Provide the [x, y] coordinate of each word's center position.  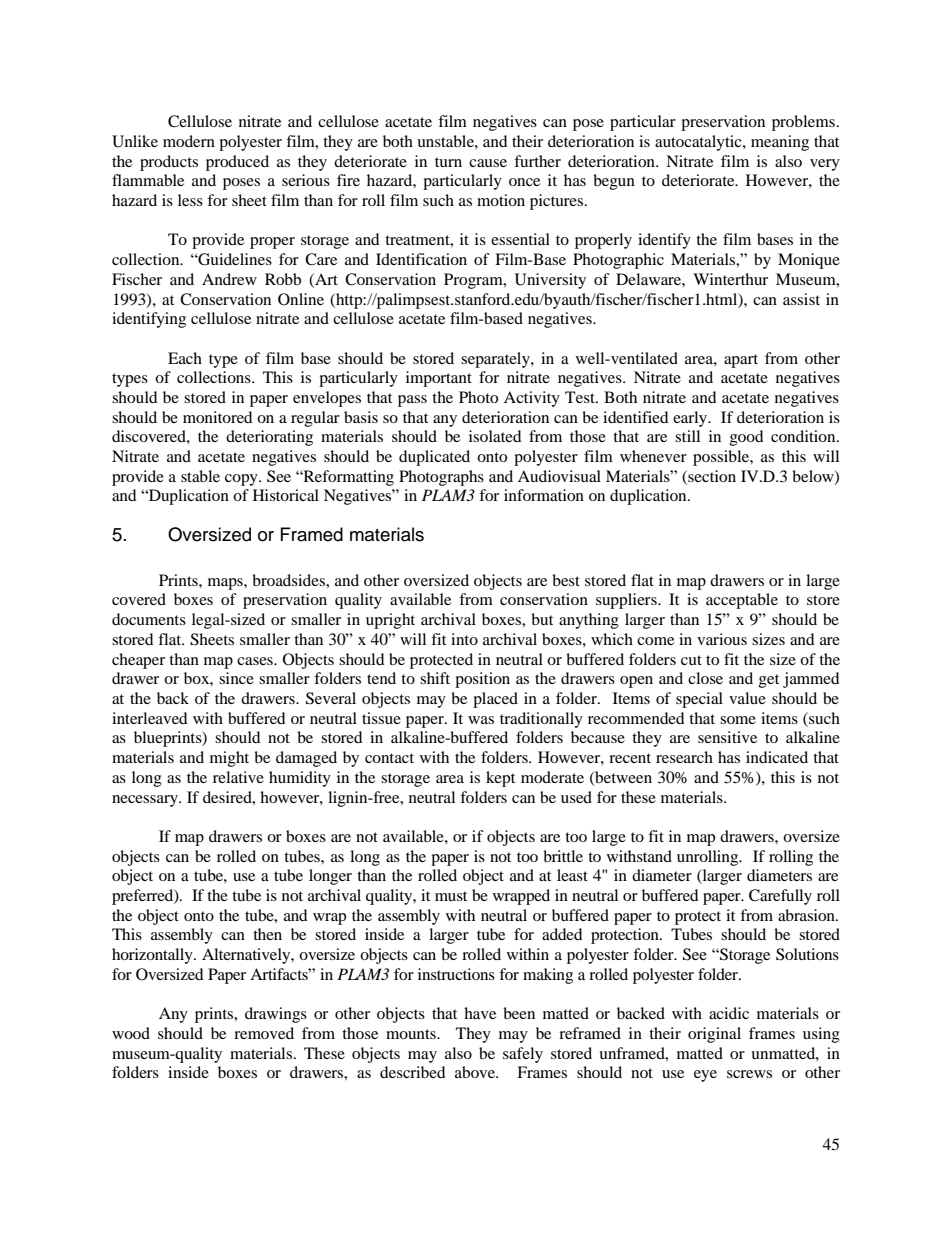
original [714, 1035]
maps [226, 584]
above [476, 1072]
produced [237, 163]
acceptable [742, 601]
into [464, 639]
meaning [780, 143]
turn [448, 162]
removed [264, 1033]
